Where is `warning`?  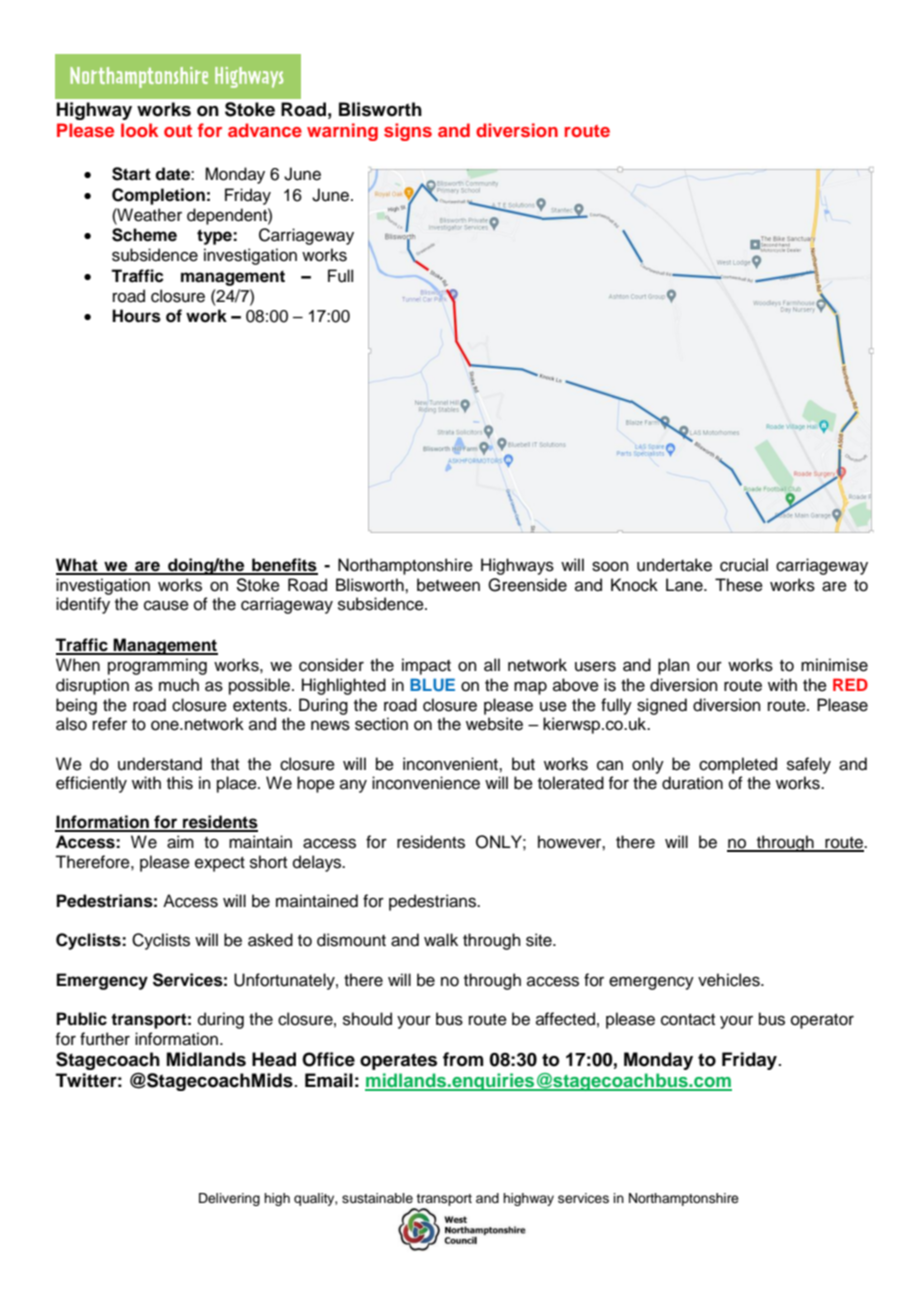
warning is located at coordinates (342, 132).
